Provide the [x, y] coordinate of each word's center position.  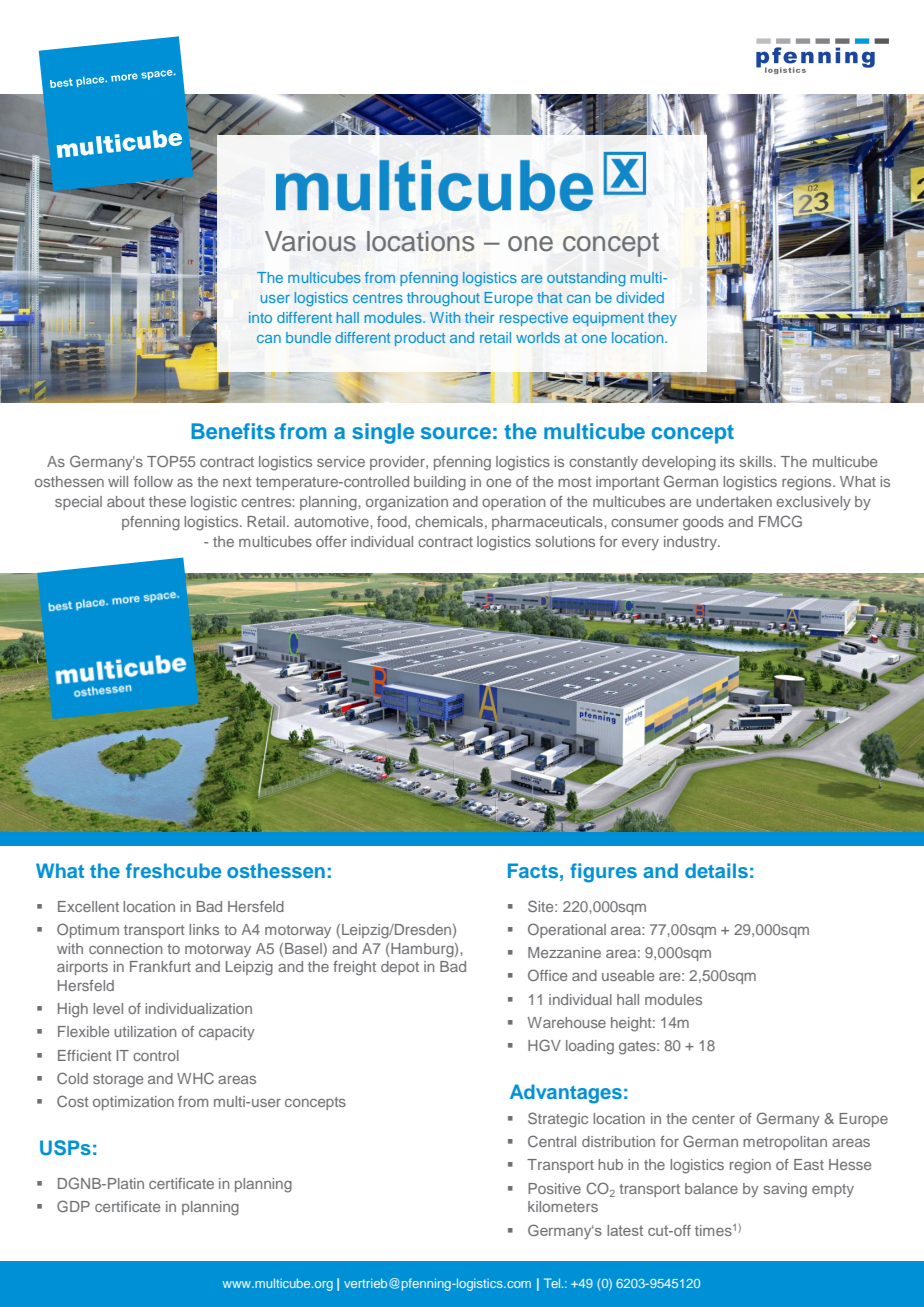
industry [692, 543]
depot [400, 968]
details [716, 870]
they [662, 319]
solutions [565, 541]
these [167, 501]
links [204, 929]
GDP [73, 1206]
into [260, 317]
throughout [443, 299]
